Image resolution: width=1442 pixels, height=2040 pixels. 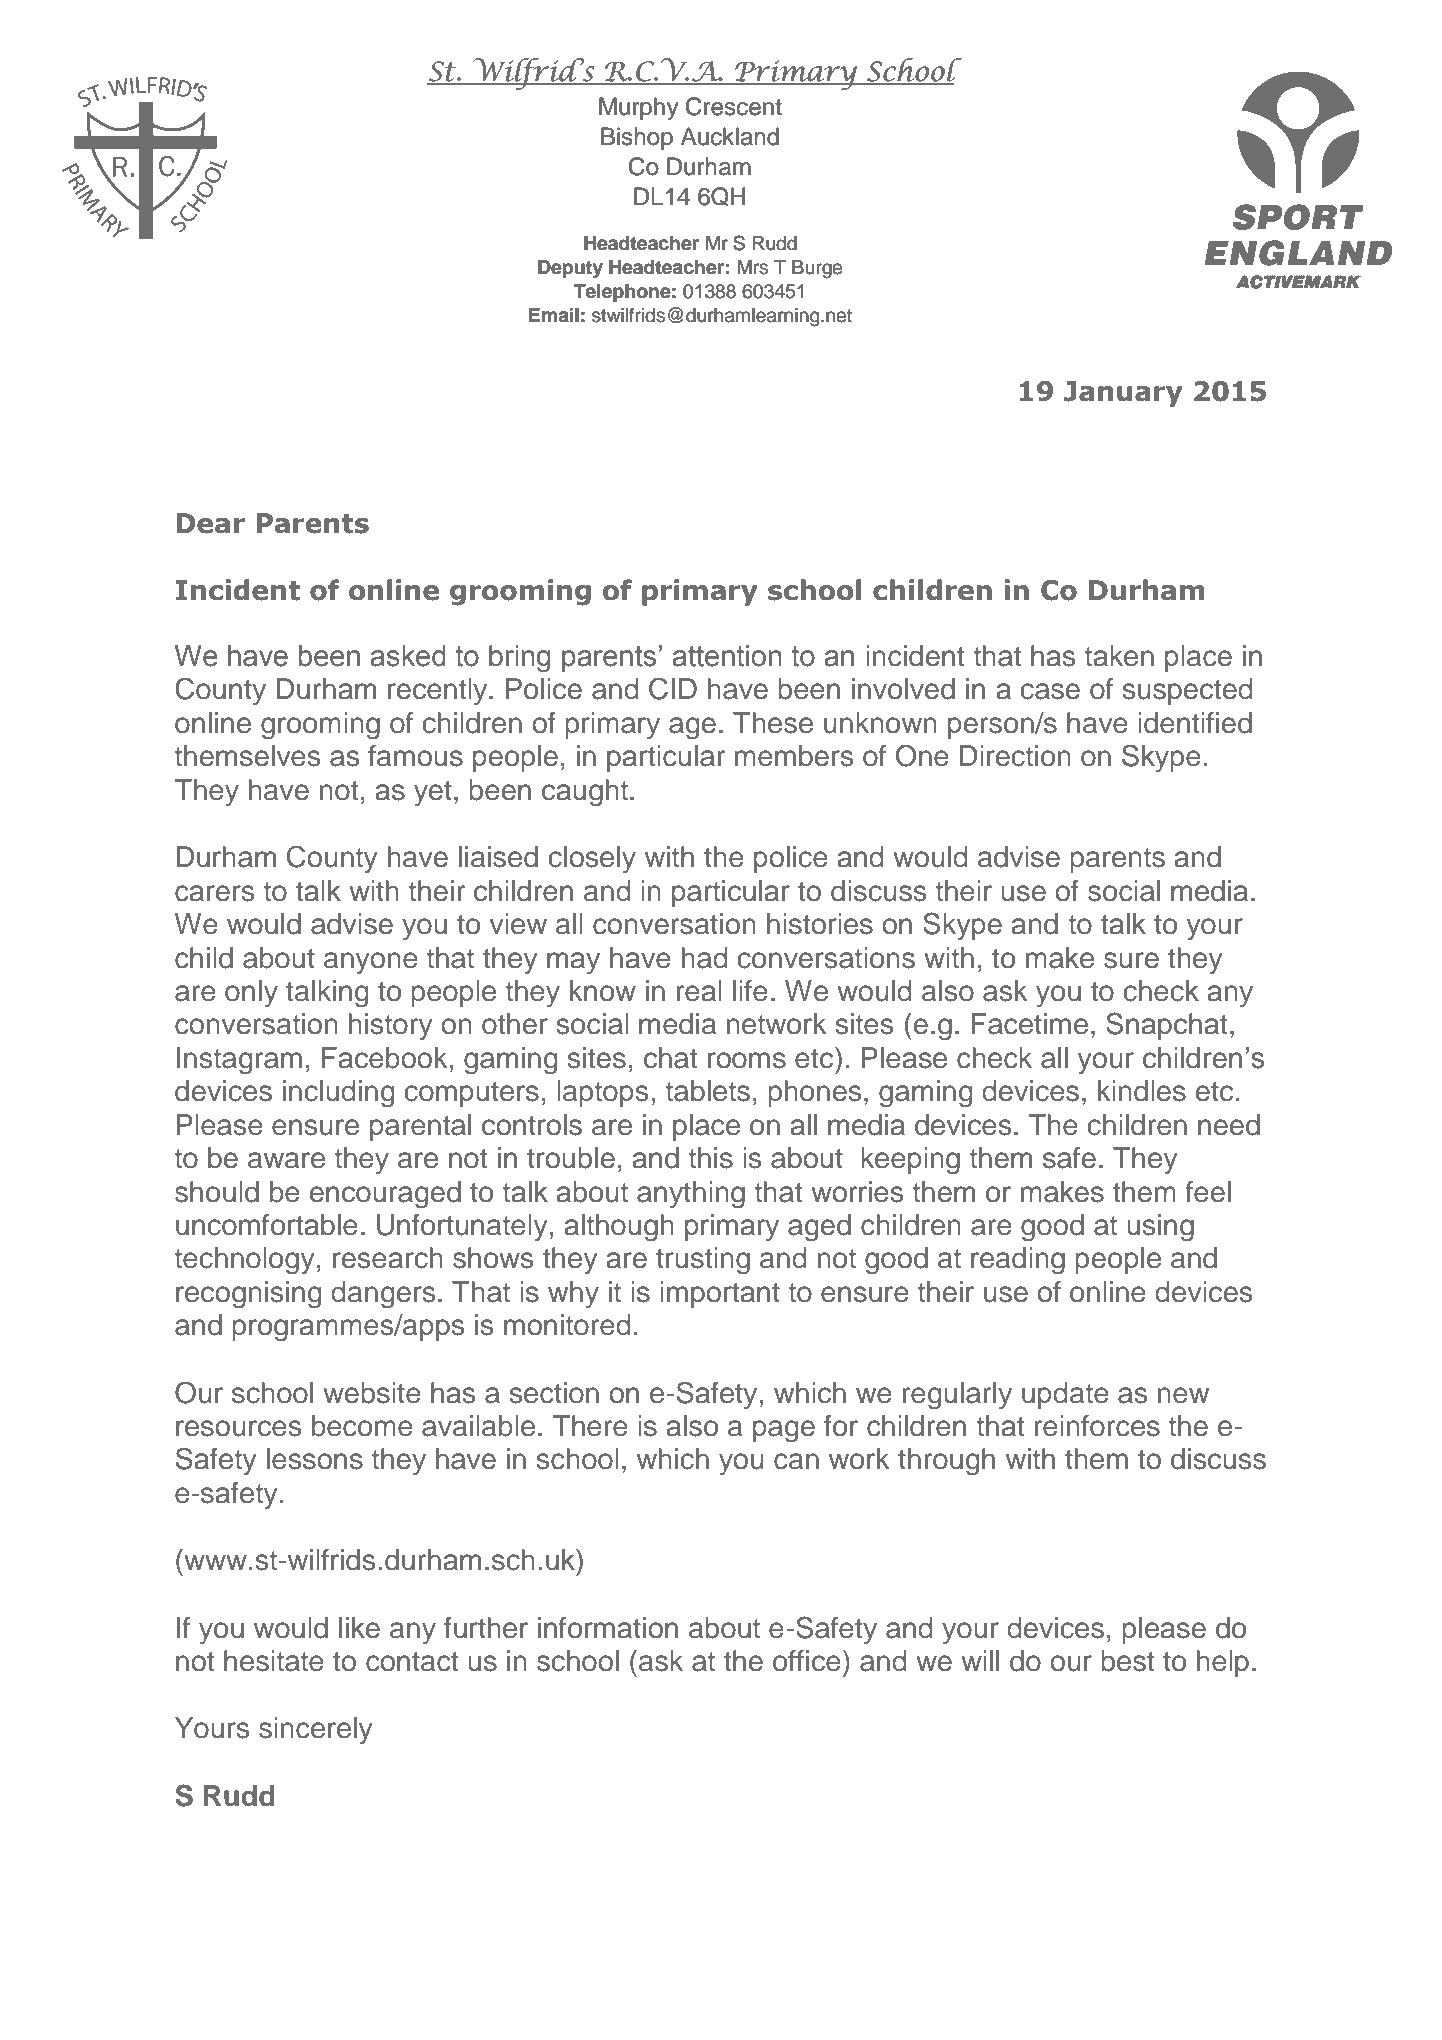 What do you see at coordinates (730, 136) in the image?
I see `Auckland` at bounding box center [730, 136].
